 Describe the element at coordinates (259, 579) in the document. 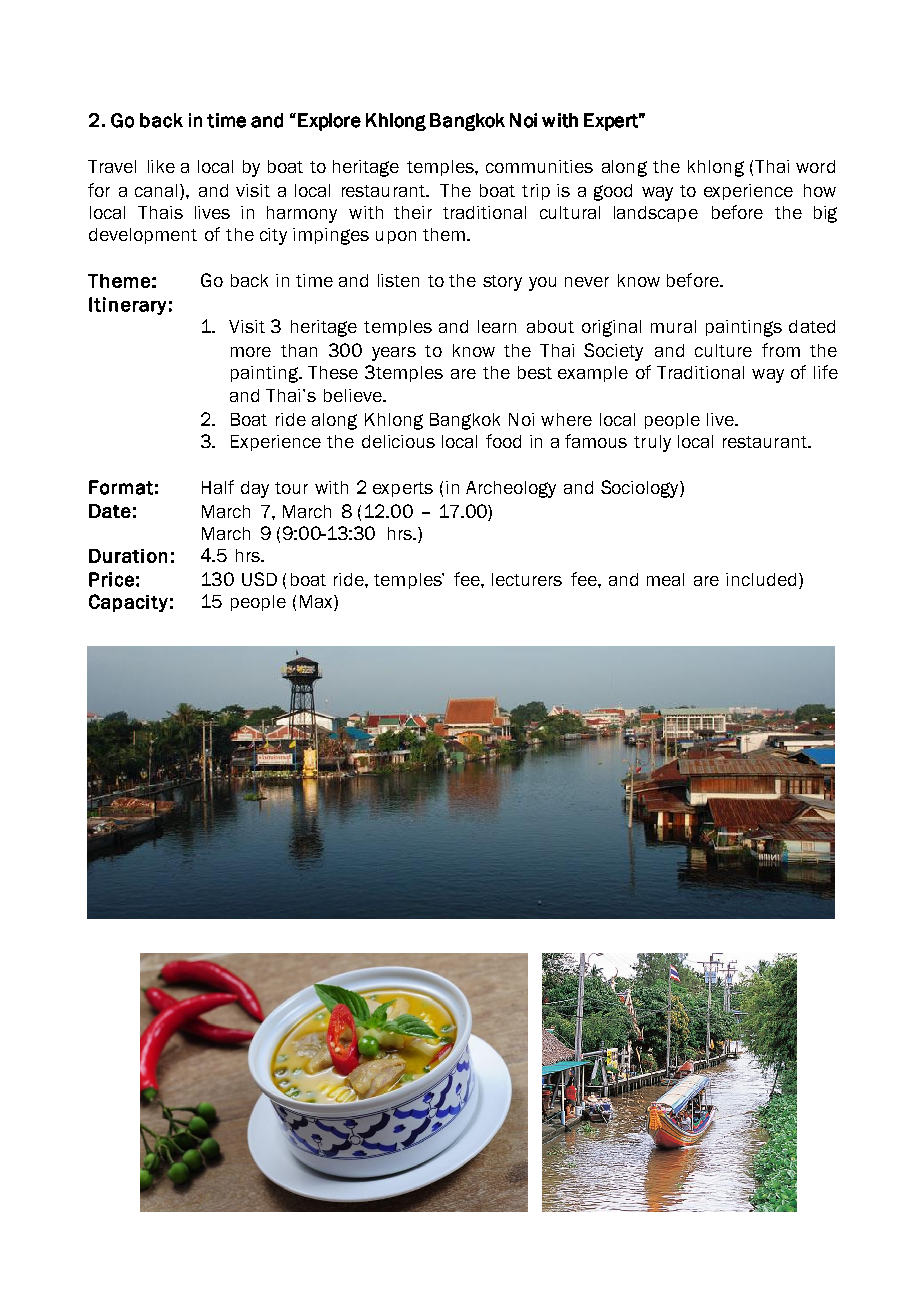

I see `USD` at that location.
